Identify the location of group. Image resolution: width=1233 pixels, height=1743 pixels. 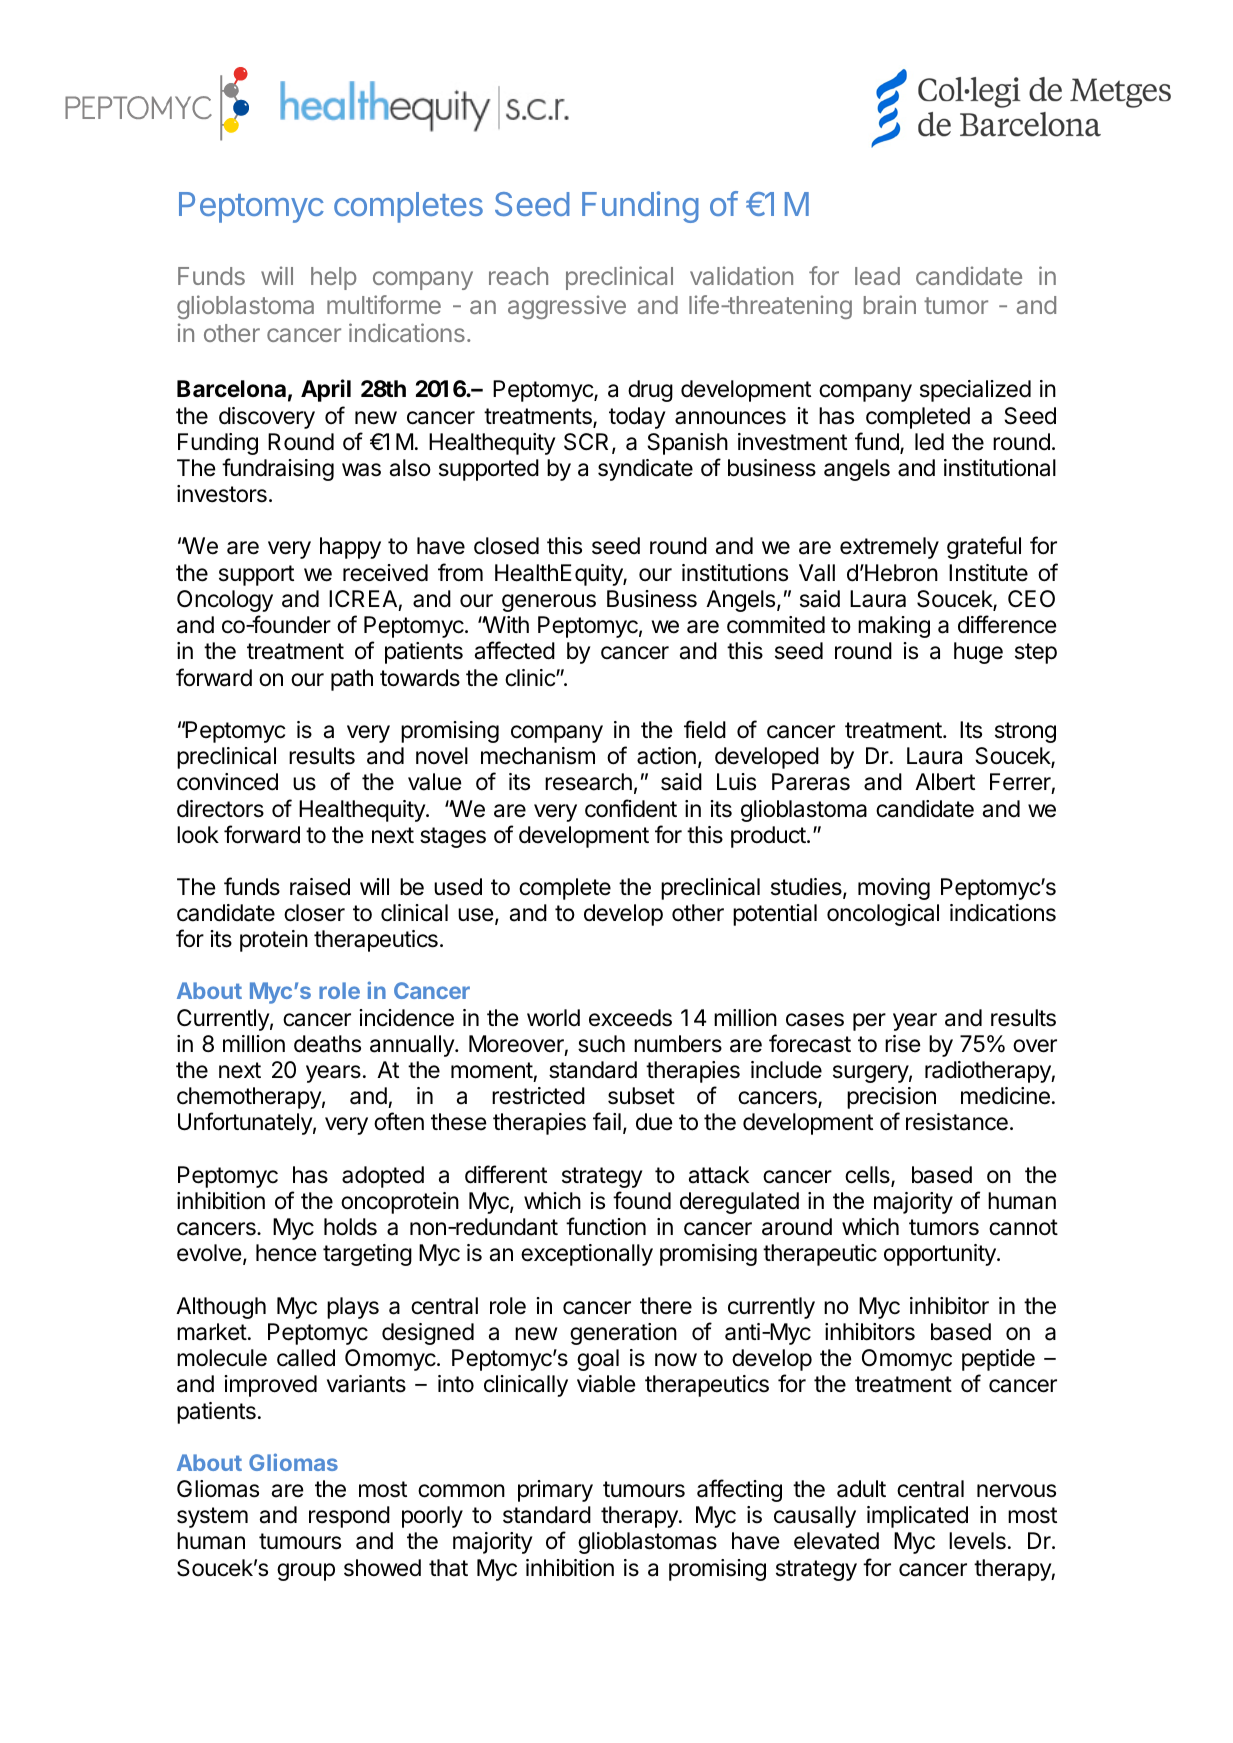
(306, 1572).
